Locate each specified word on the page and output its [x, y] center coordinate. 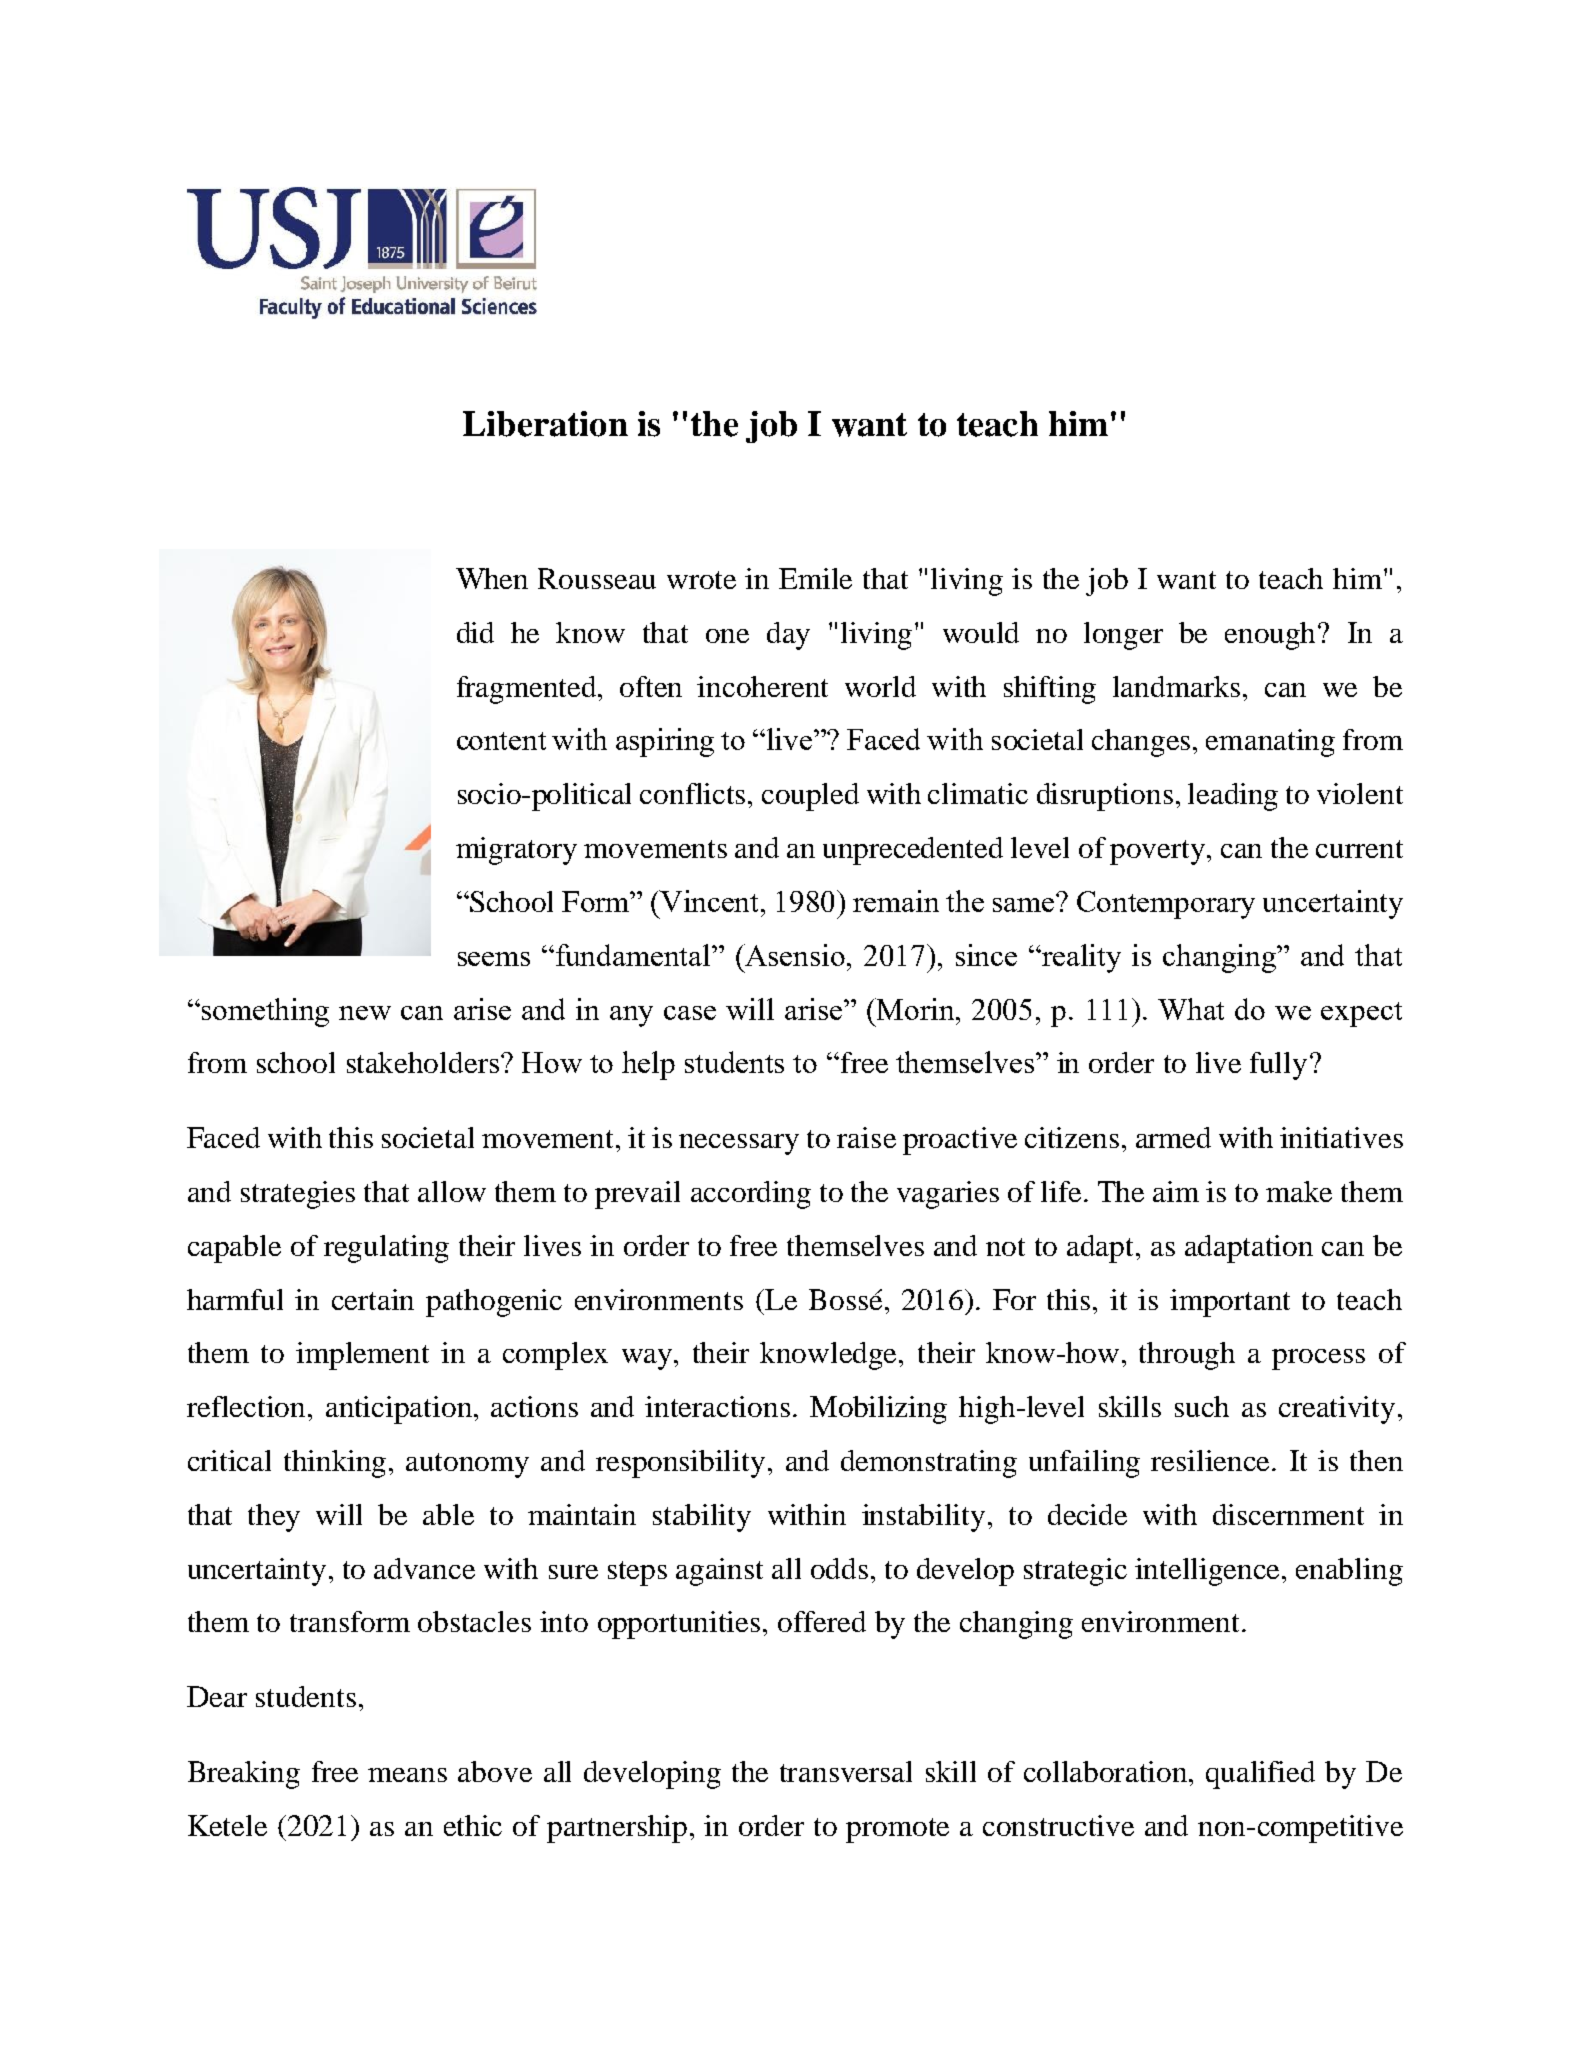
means [407, 1775]
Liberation [545, 424]
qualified [1260, 1775]
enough [1272, 636]
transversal [846, 1771]
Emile [815, 578]
